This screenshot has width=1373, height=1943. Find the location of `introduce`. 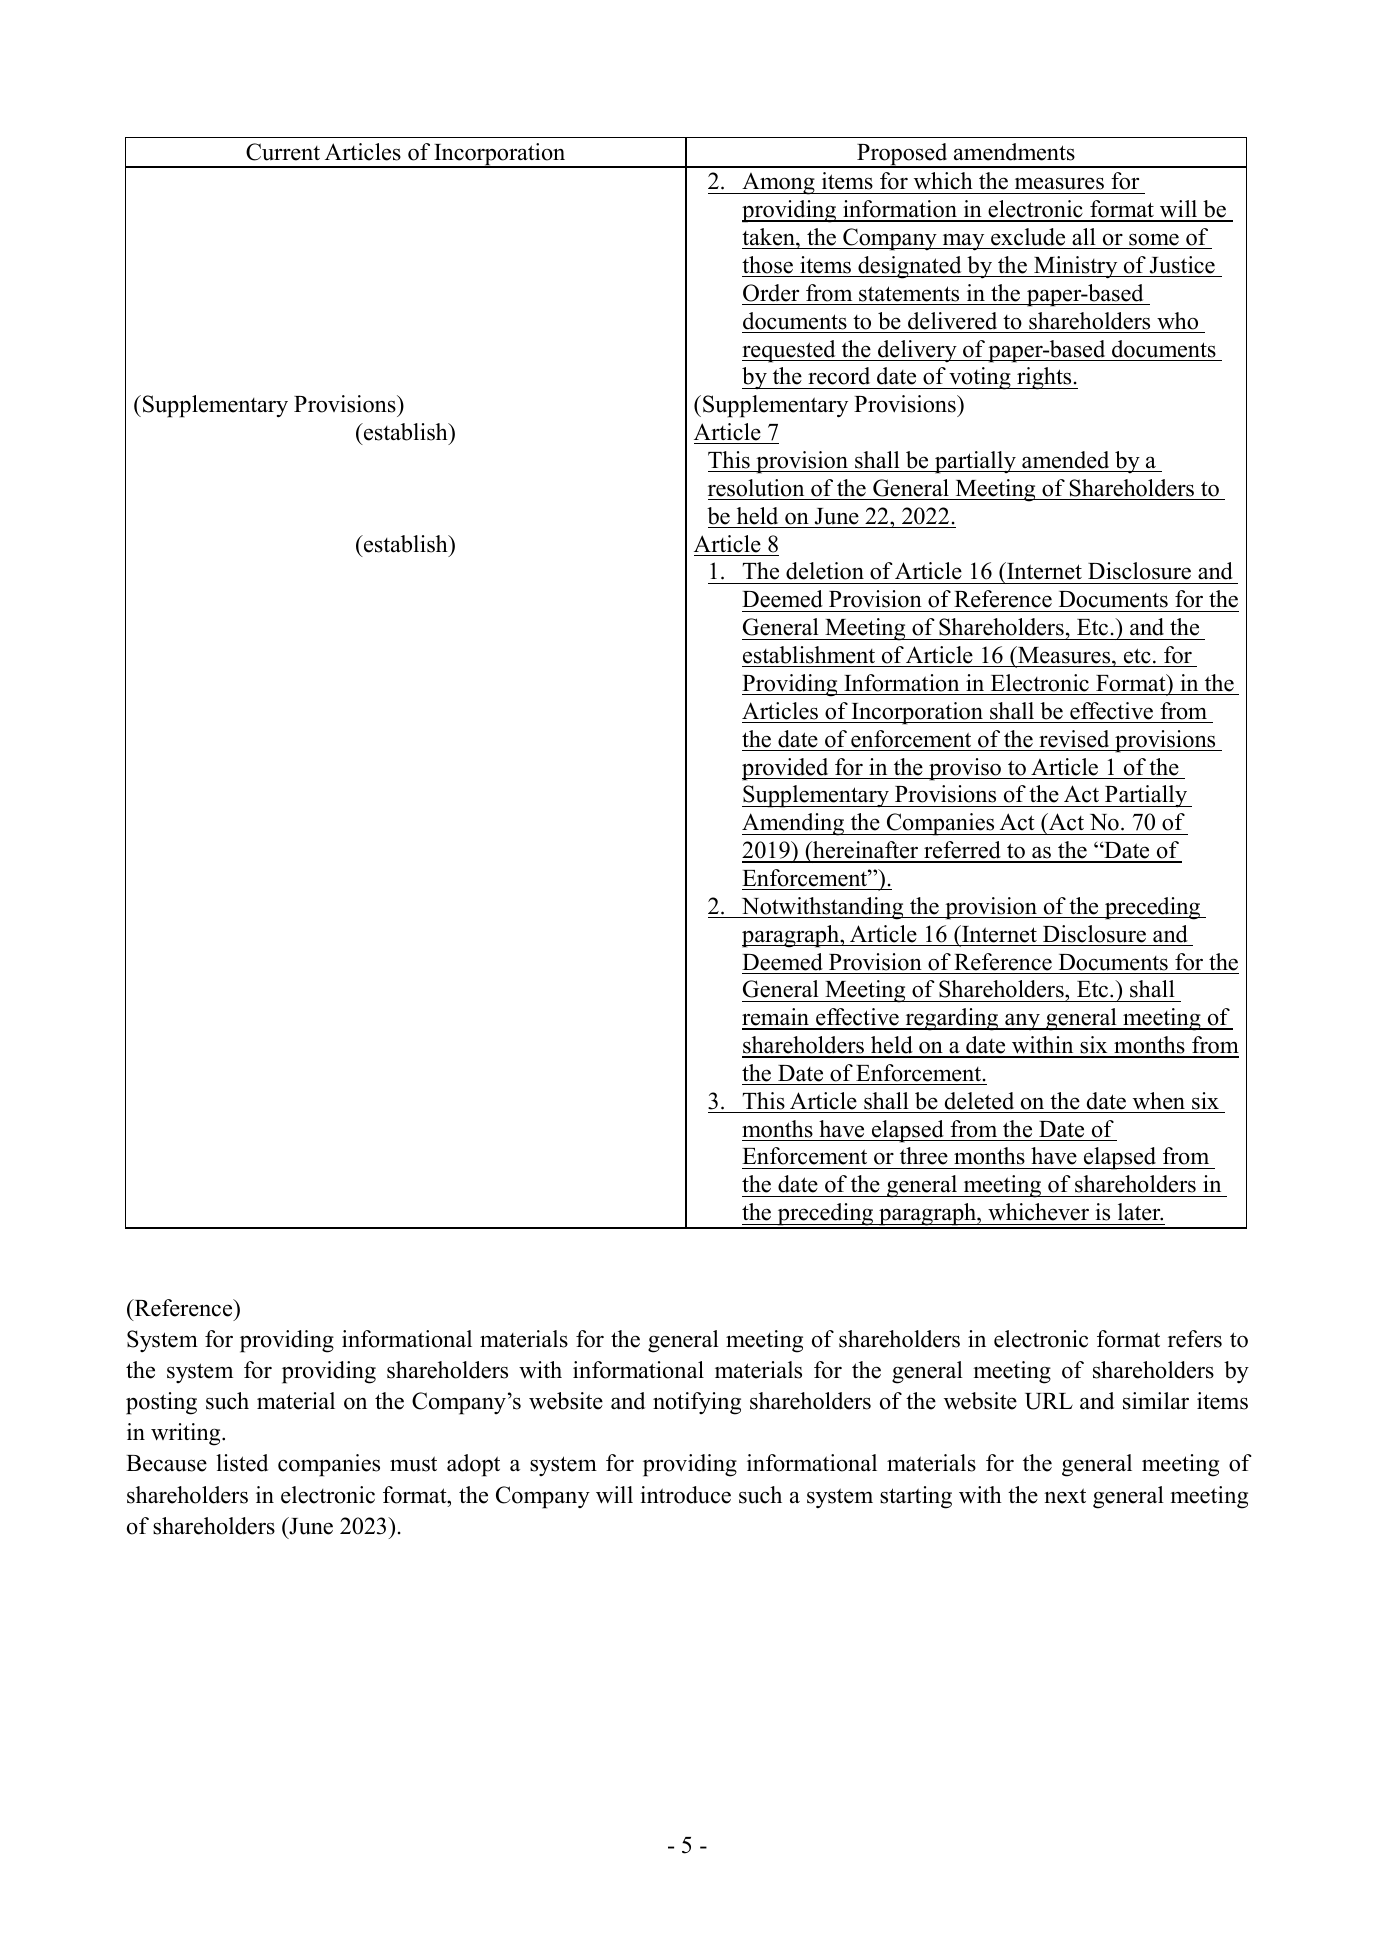

introduce is located at coordinates (685, 1495).
